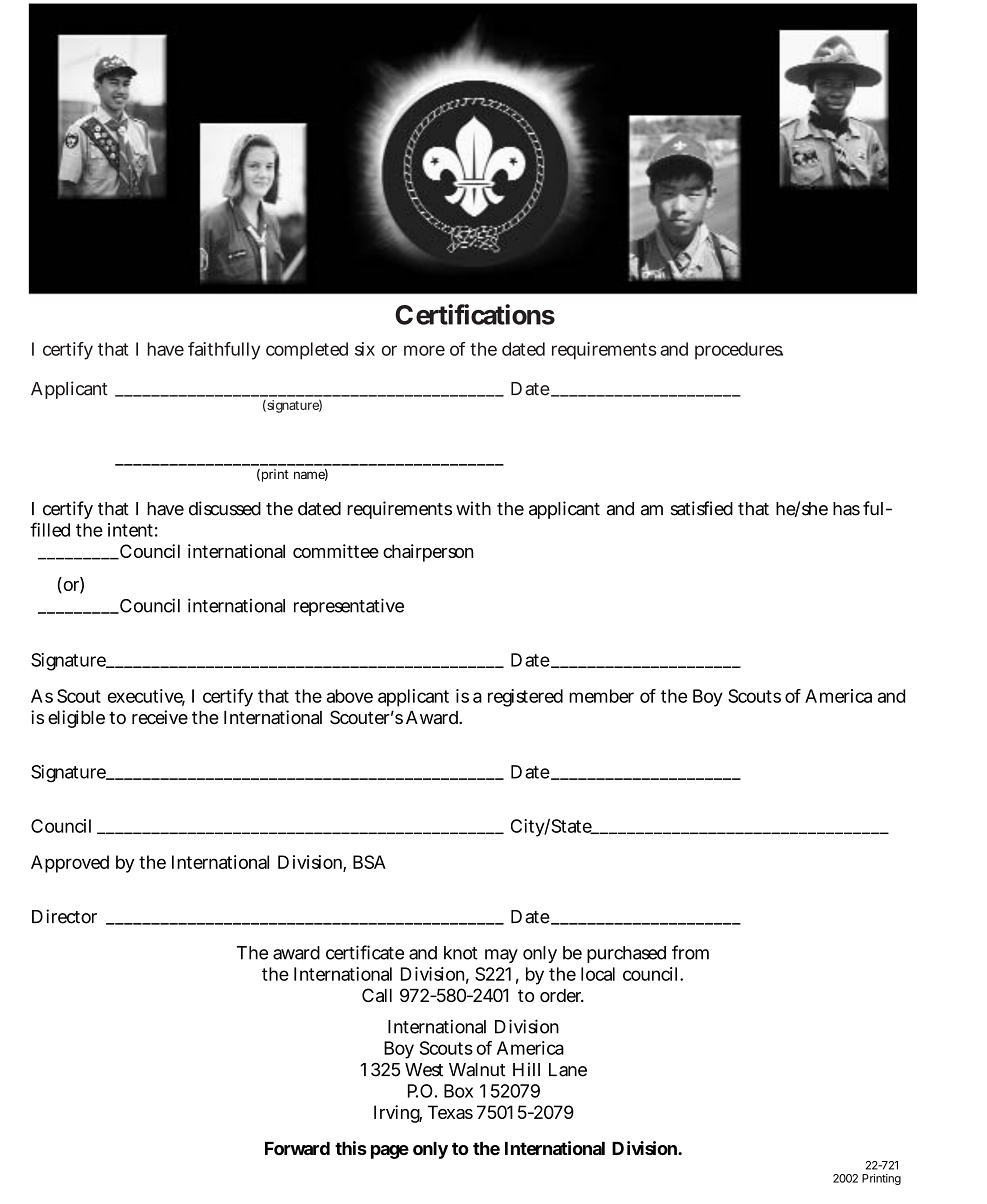 The image size is (987, 1204). Describe the element at coordinates (424, 350) in the image. I see `more` at that location.
